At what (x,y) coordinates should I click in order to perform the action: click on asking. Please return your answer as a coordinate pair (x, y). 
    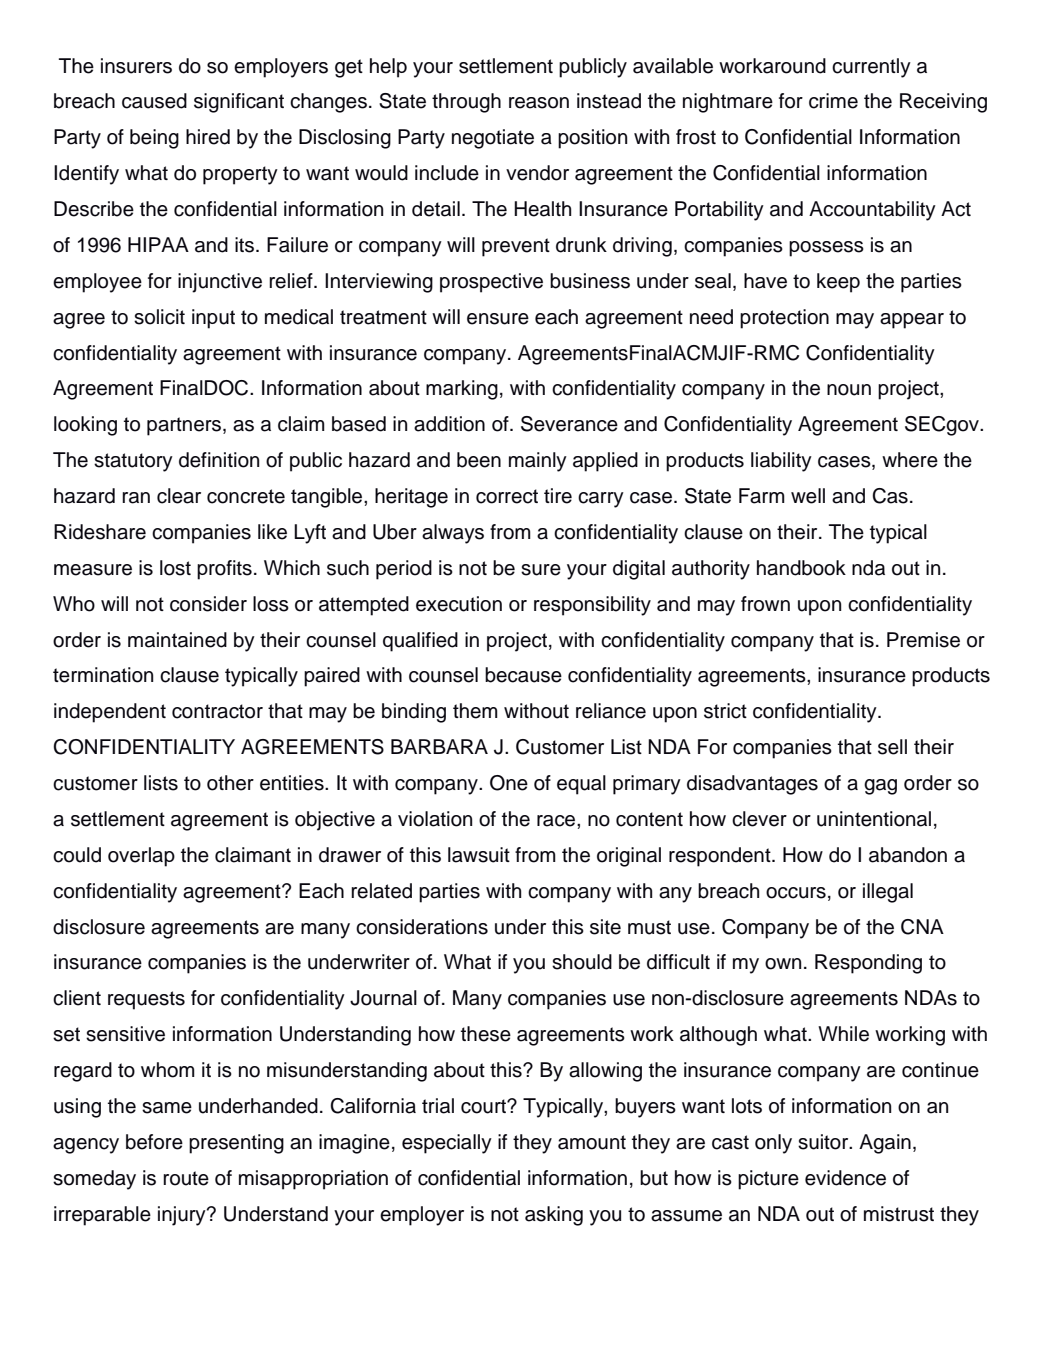
    Looking at the image, I should click on (554, 1216).
